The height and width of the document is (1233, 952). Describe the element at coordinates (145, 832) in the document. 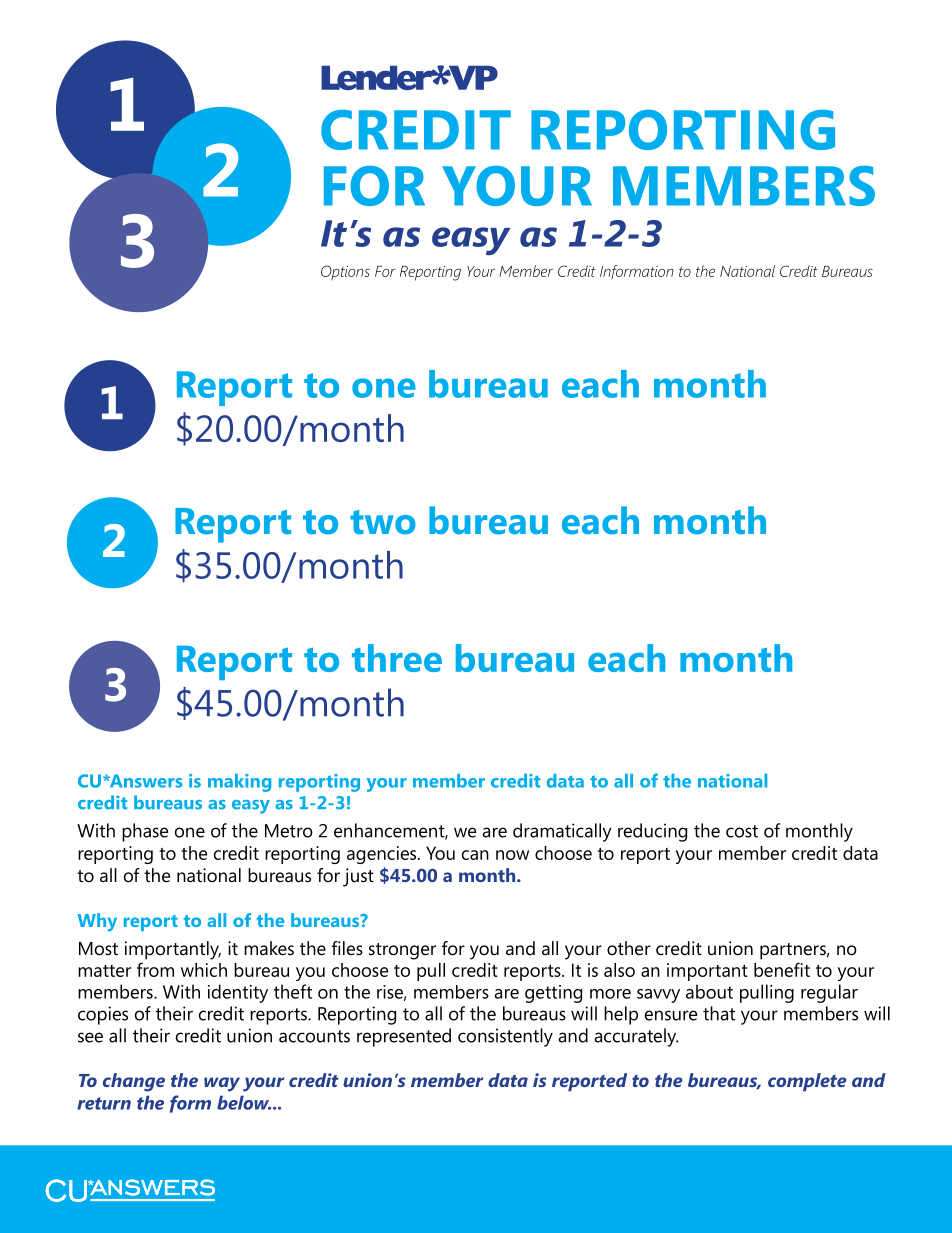

I see `phase` at that location.
